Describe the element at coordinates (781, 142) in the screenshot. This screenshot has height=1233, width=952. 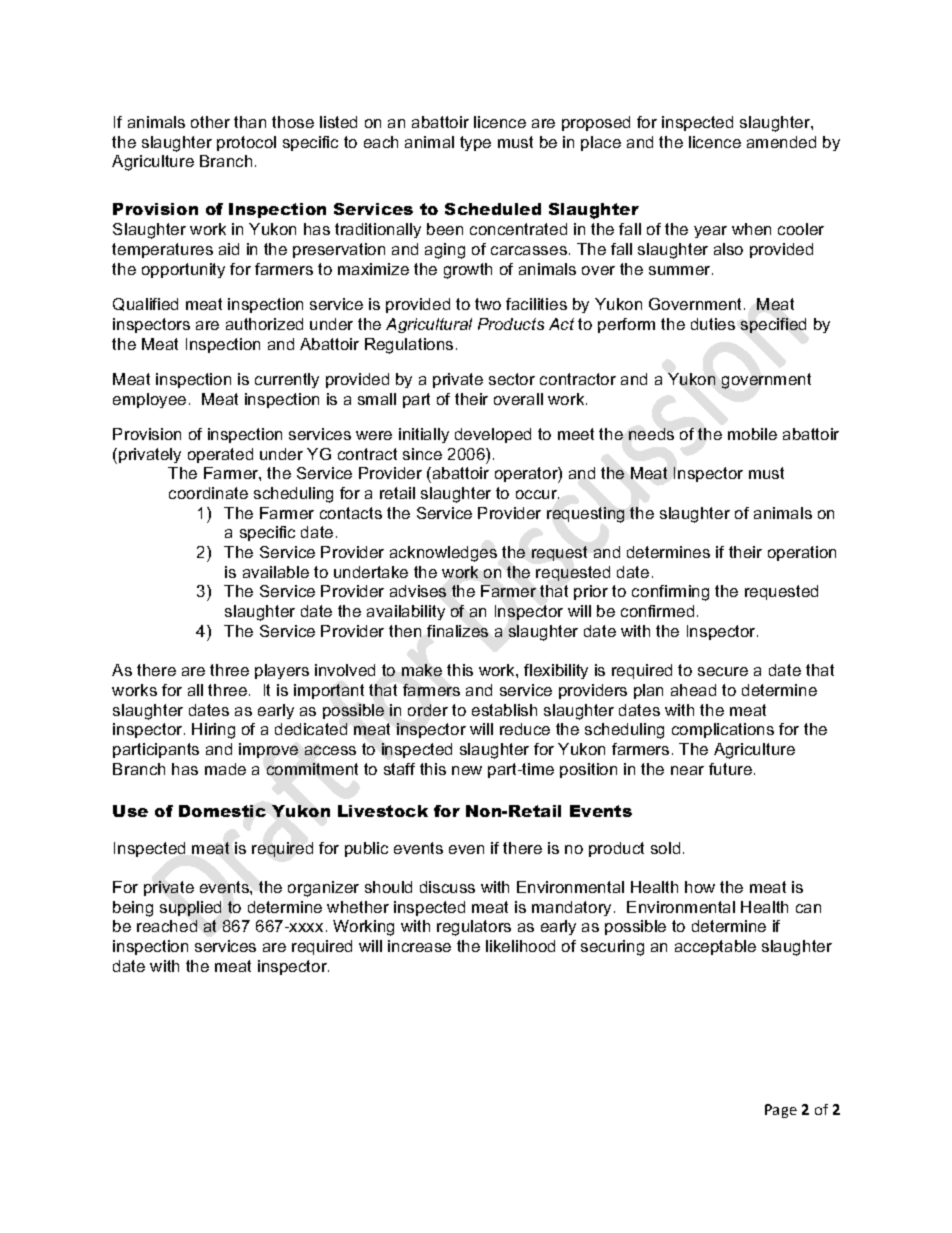
I see `amended` at that location.
